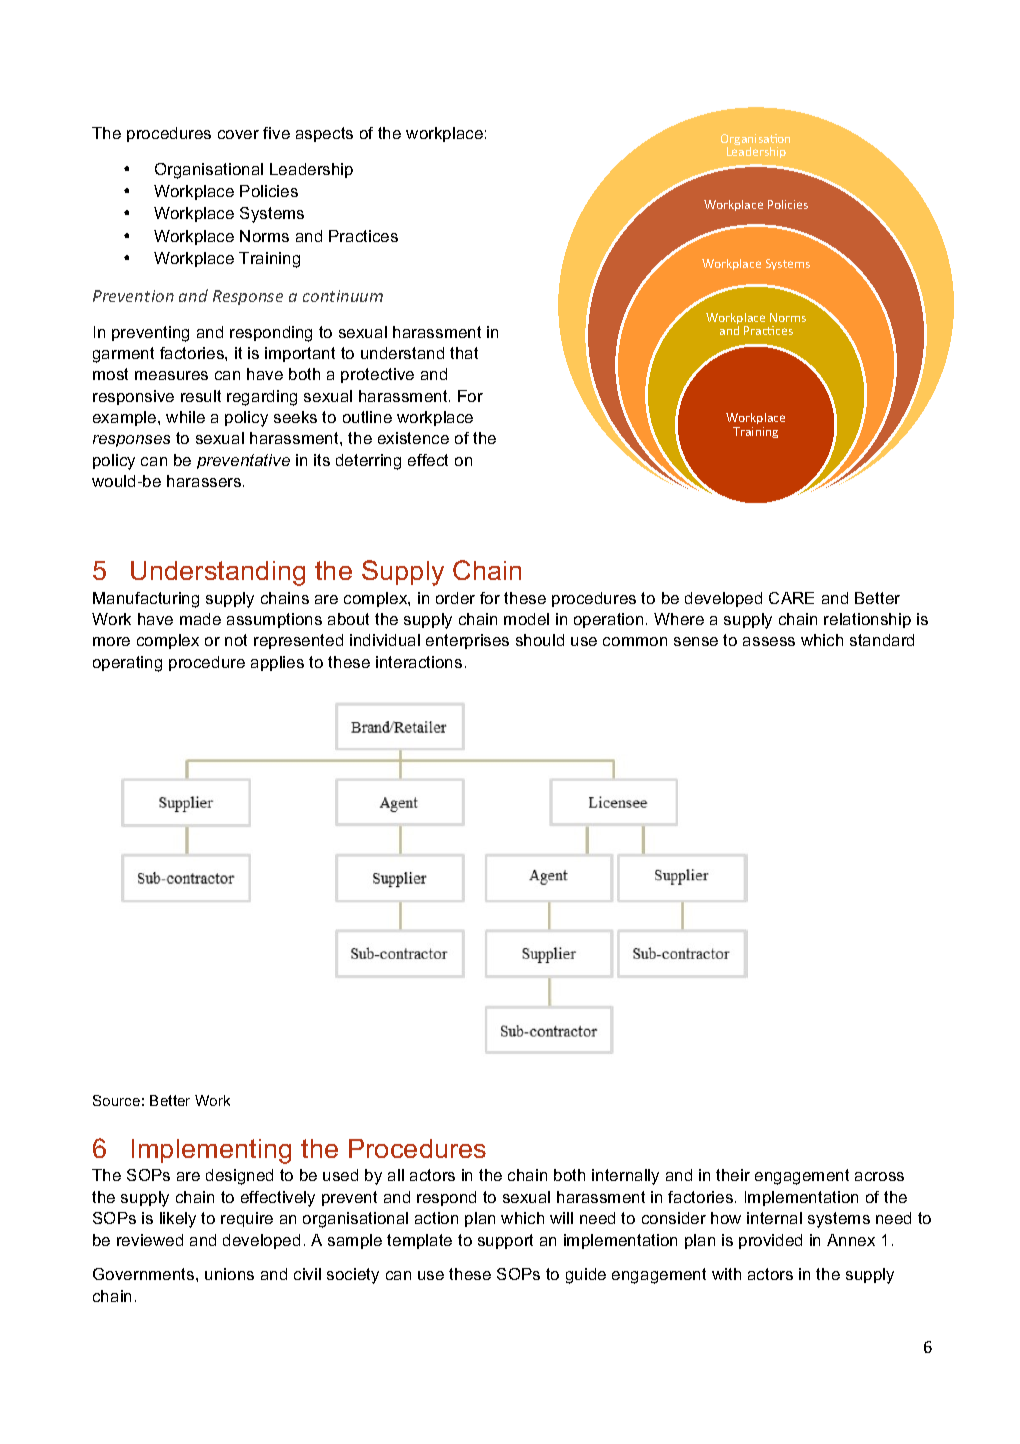  I want to click on assess, so click(769, 641).
